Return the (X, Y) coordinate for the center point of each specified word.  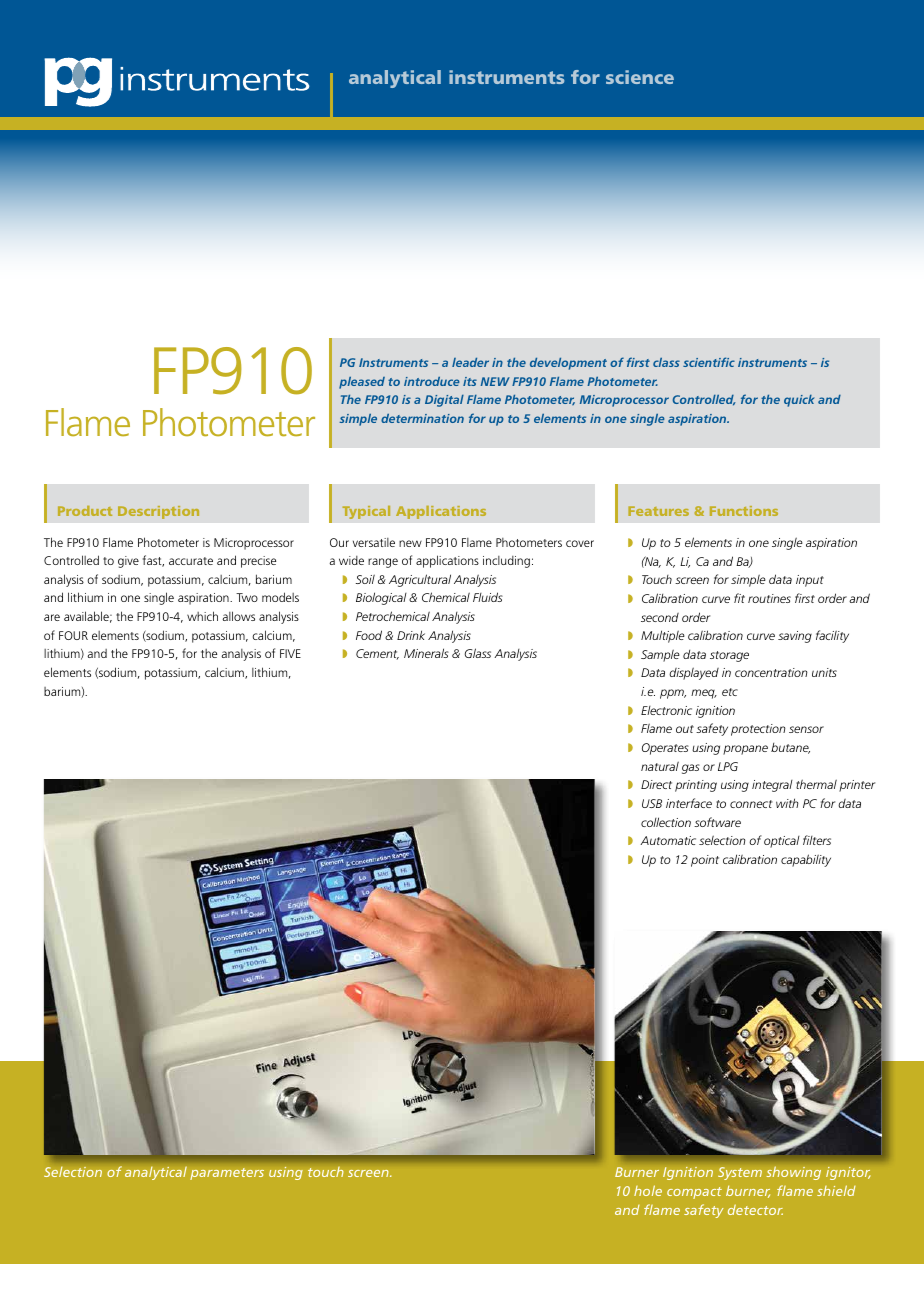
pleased (362, 383)
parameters (227, 1174)
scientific (709, 362)
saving (795, 637)
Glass (477, 653)
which (202, 616)
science (640, 77)
